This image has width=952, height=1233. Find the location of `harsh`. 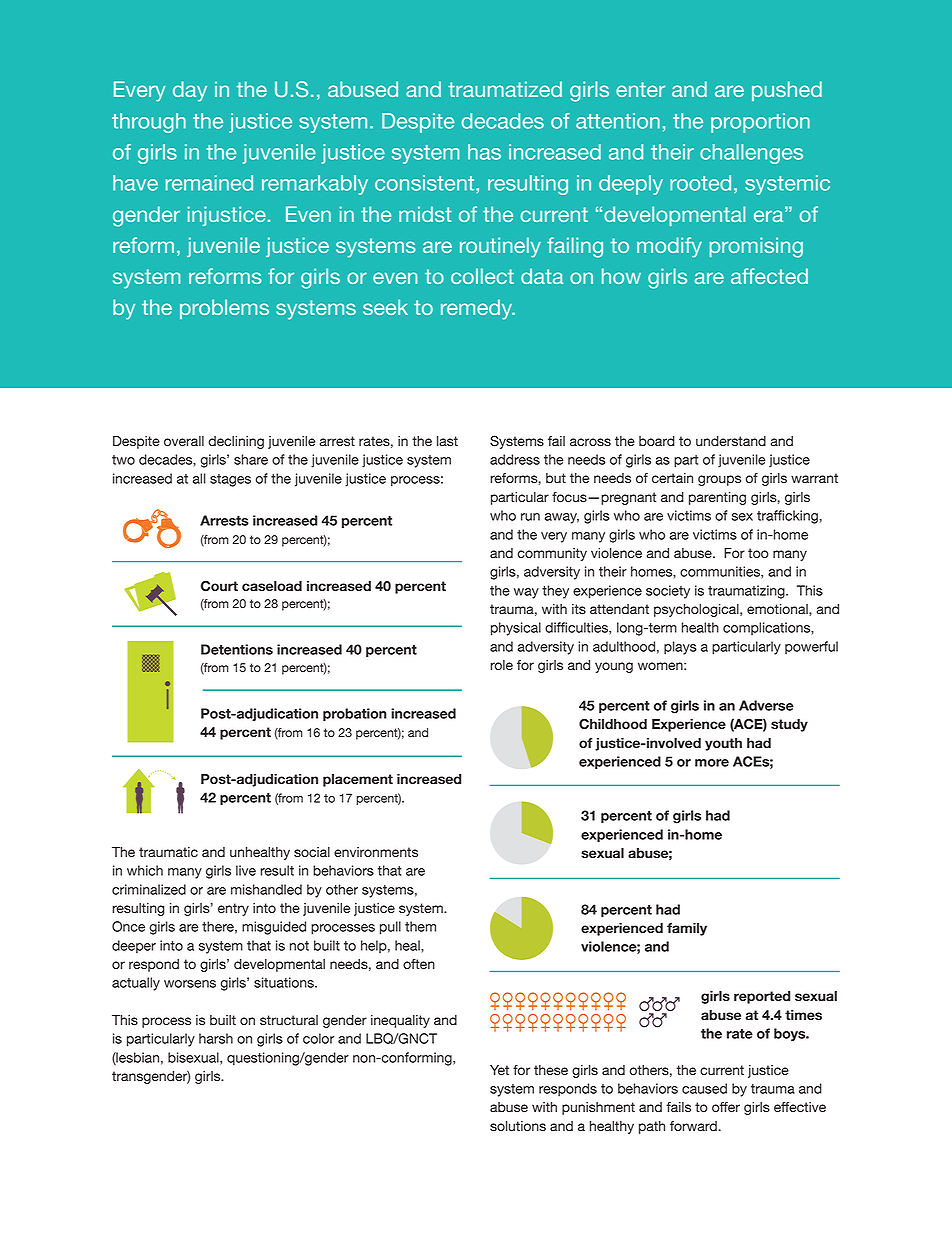

harsh is located at coordinates (216, 1038).
